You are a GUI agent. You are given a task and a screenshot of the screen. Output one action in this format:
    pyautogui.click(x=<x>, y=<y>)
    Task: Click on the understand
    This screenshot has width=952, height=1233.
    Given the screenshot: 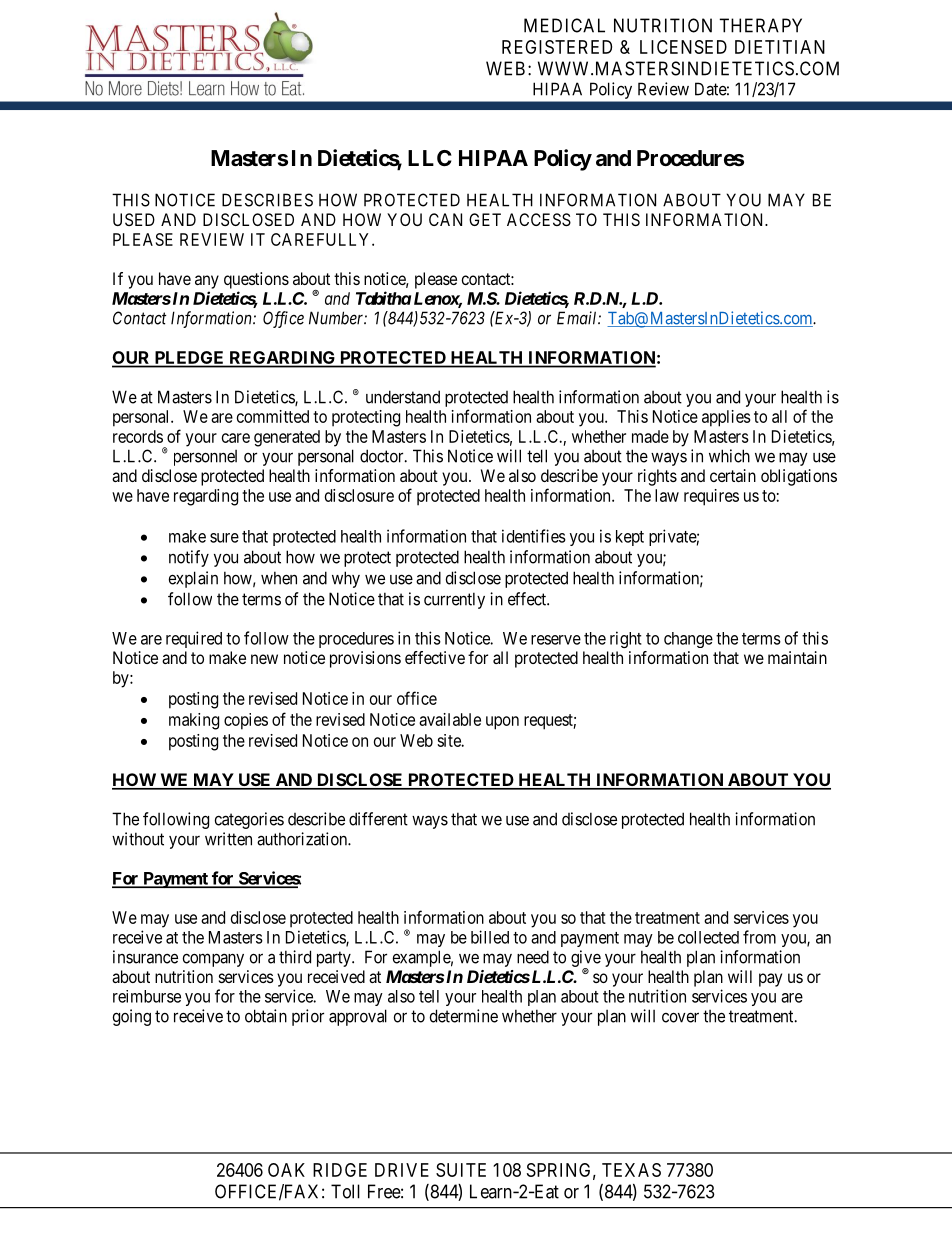 What is the action you would take?
    pyautogui.click(x=403, y=397)
